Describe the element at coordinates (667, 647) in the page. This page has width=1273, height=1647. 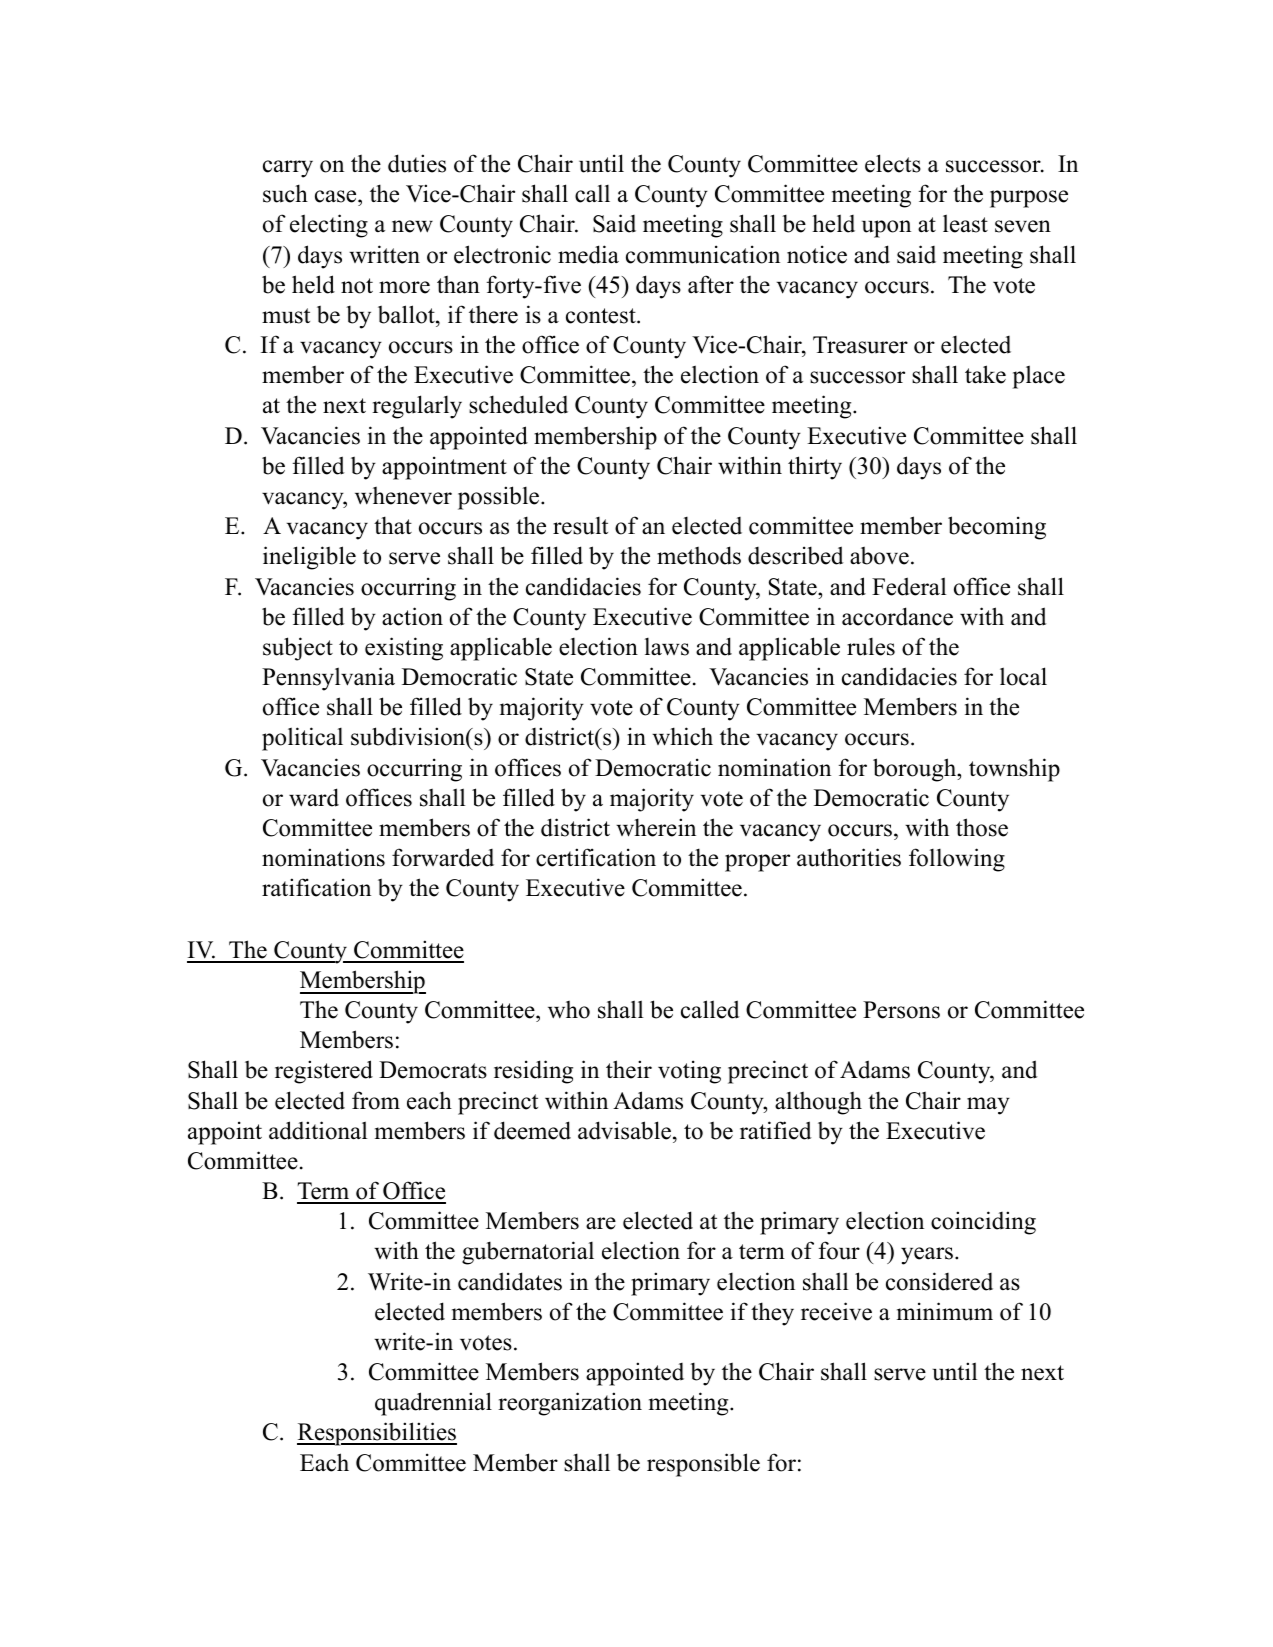
I see `laws` at that location.
